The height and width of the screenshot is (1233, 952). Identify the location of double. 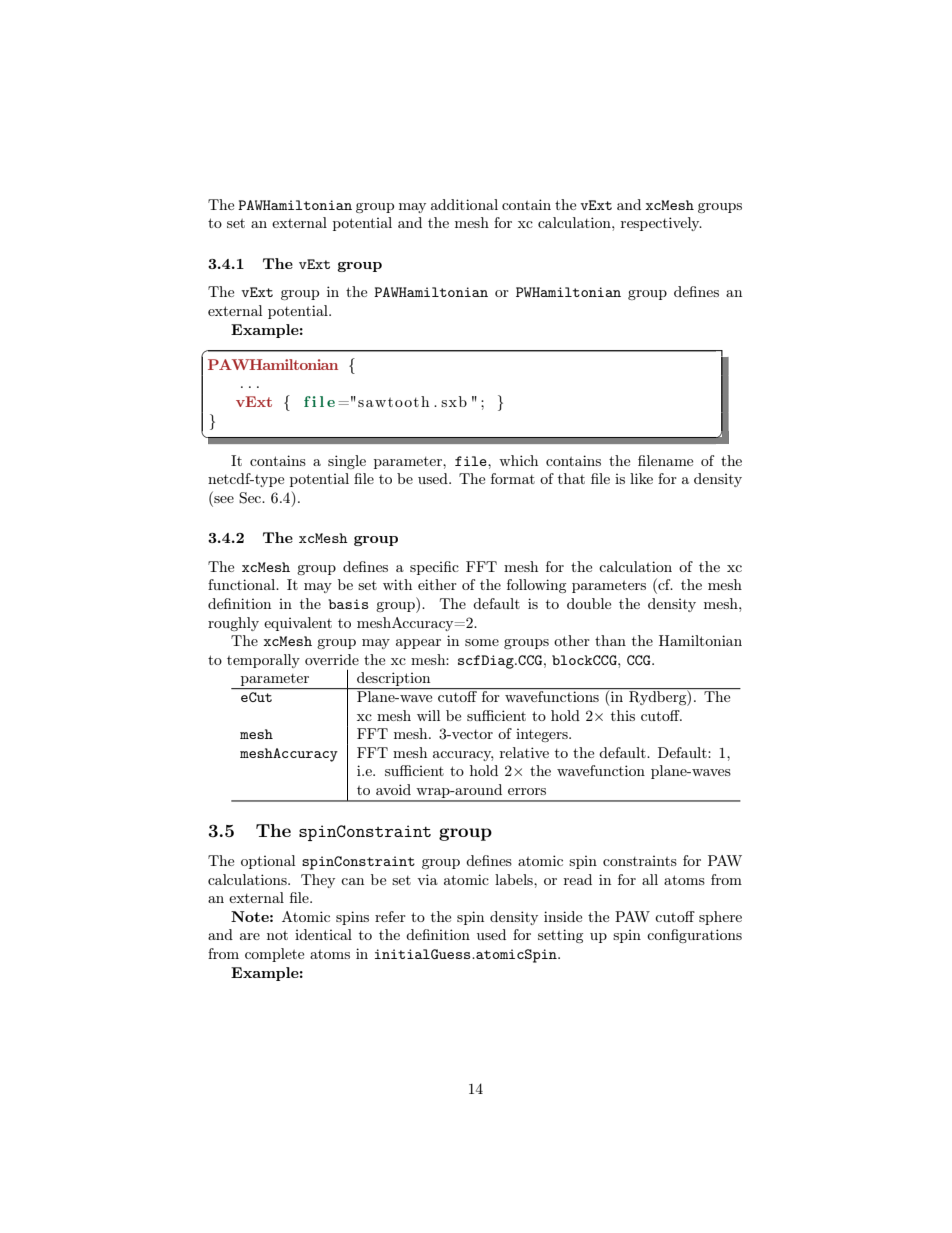
(589, 603).
